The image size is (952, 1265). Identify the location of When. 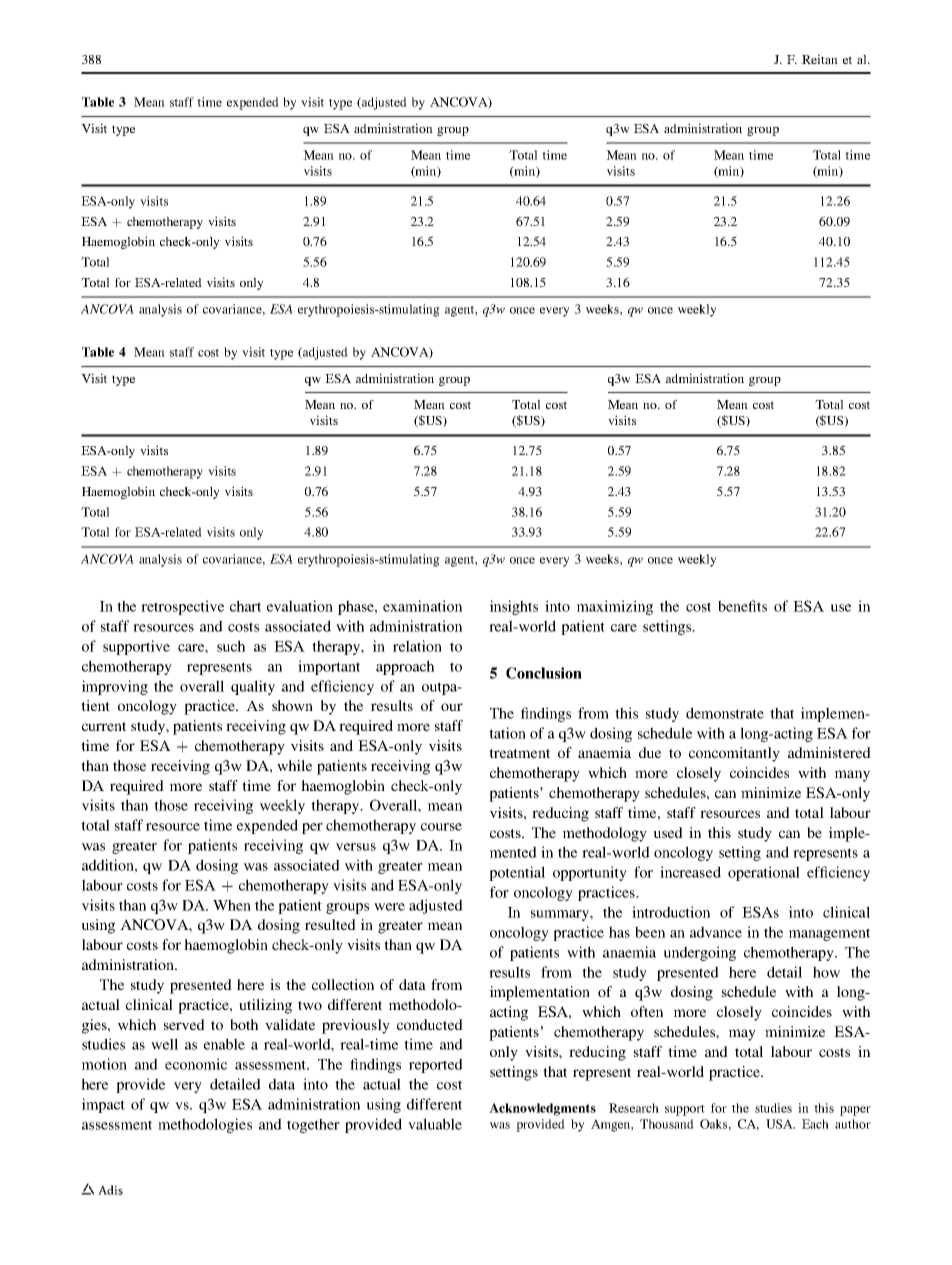
(232, 905).
